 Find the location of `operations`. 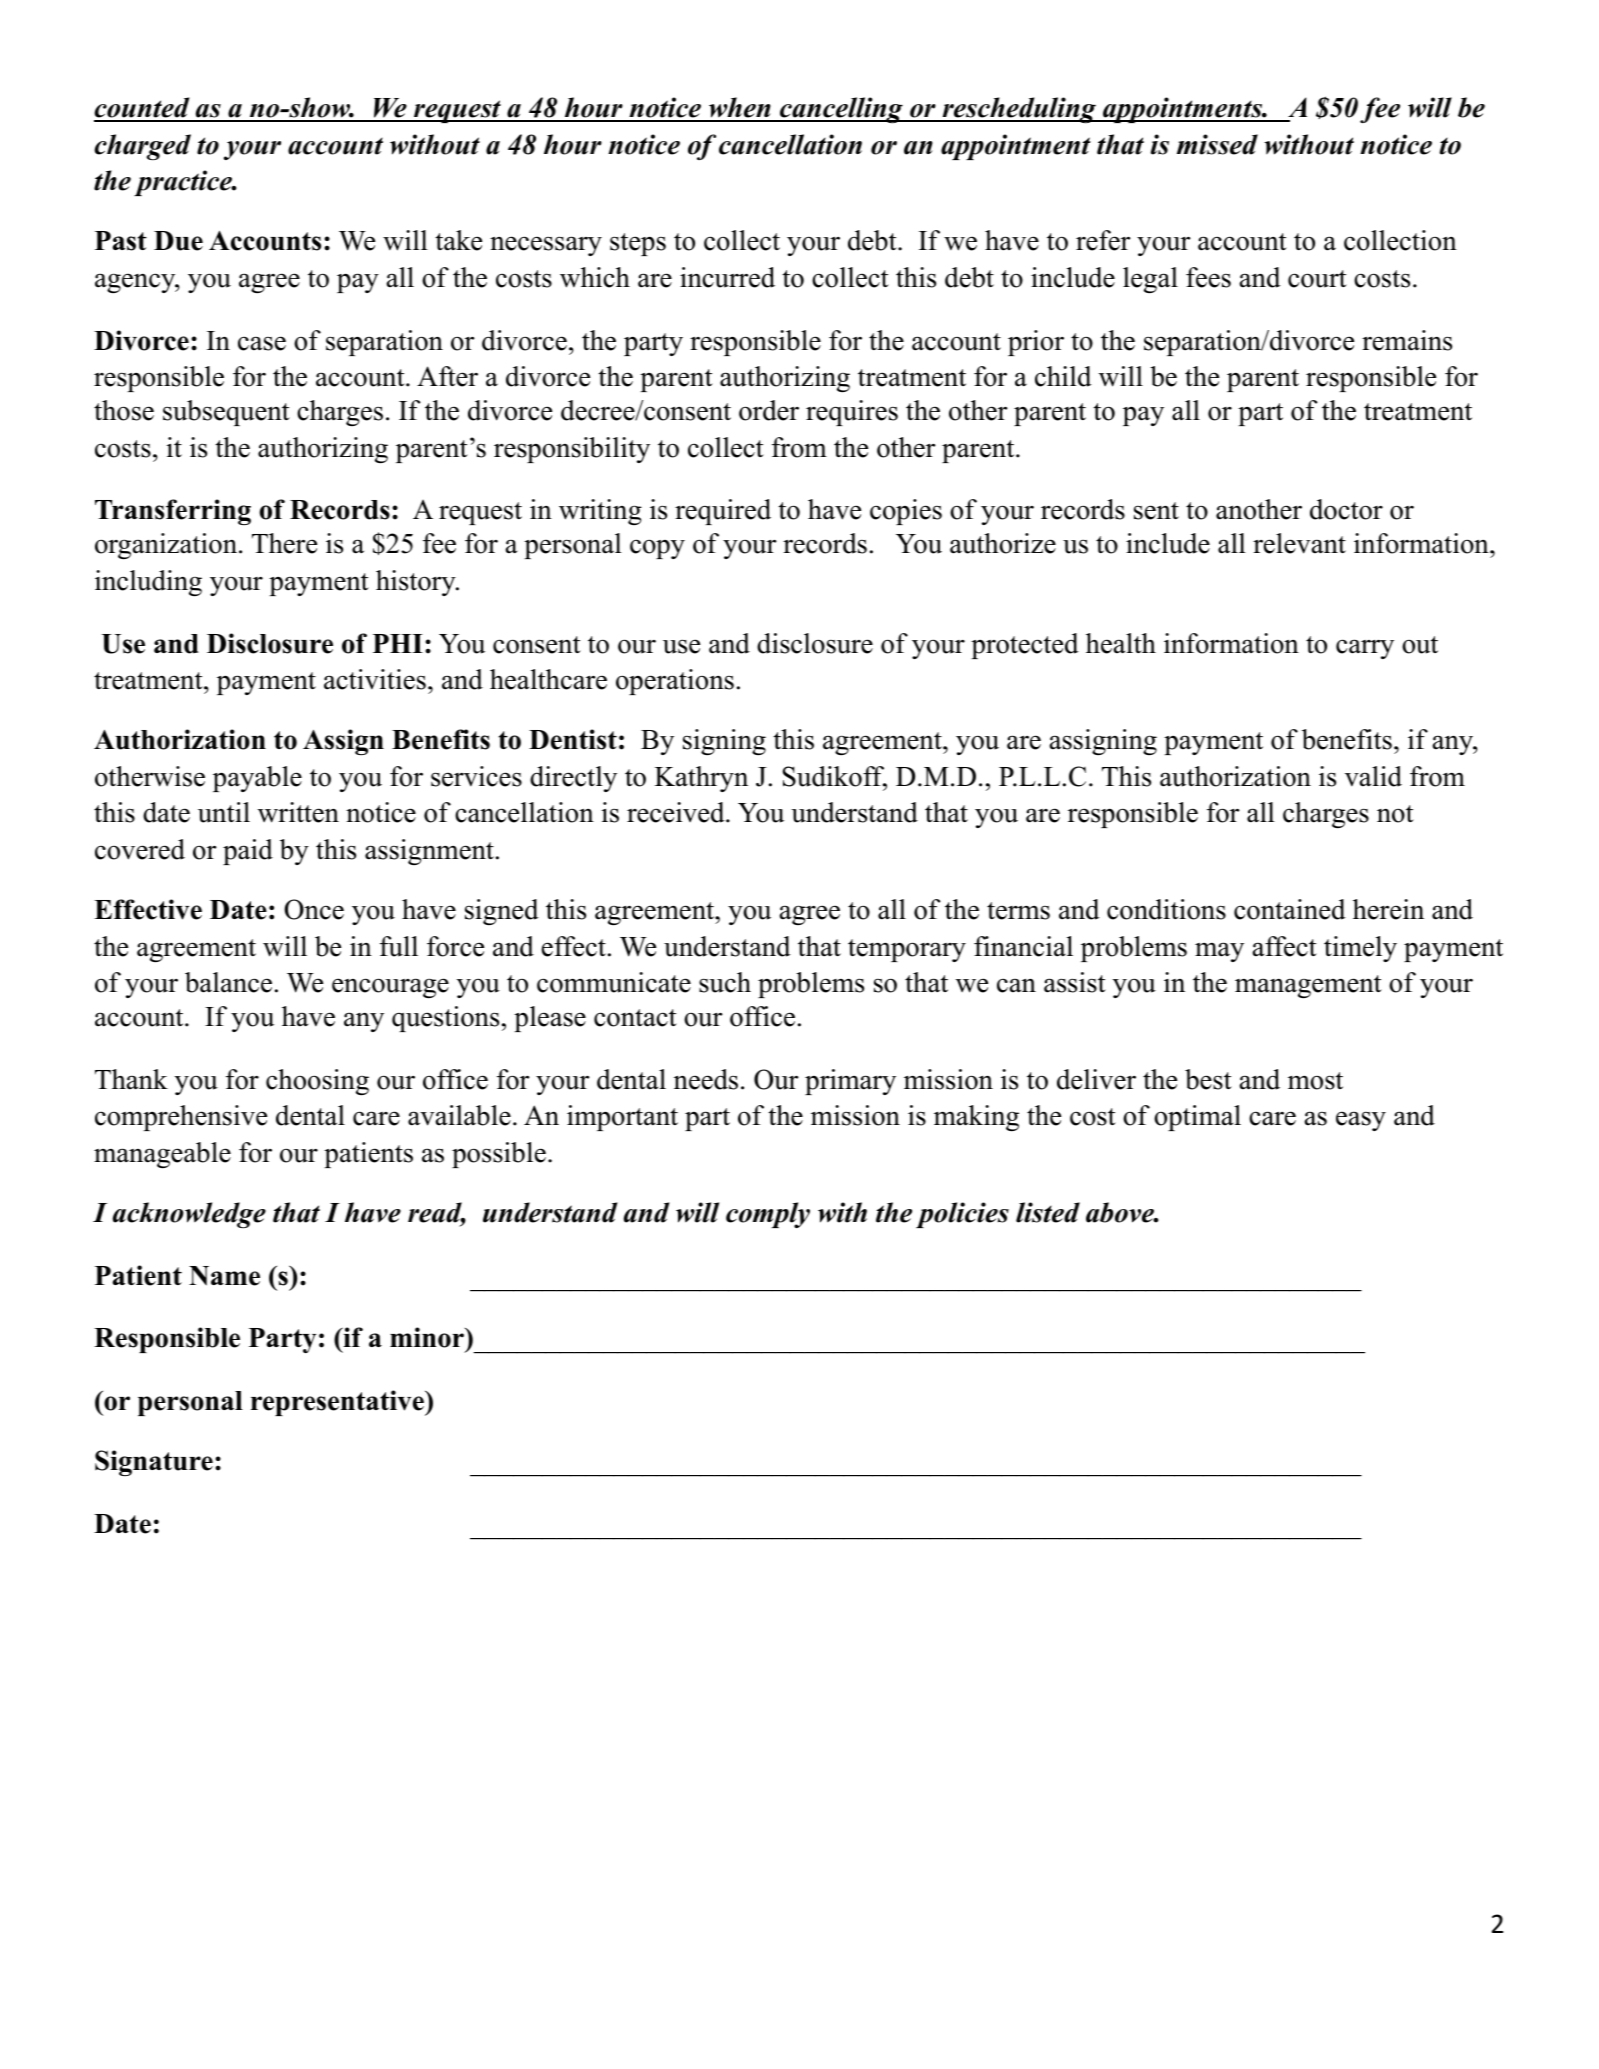

operations is located at coordinates (675, 682).
